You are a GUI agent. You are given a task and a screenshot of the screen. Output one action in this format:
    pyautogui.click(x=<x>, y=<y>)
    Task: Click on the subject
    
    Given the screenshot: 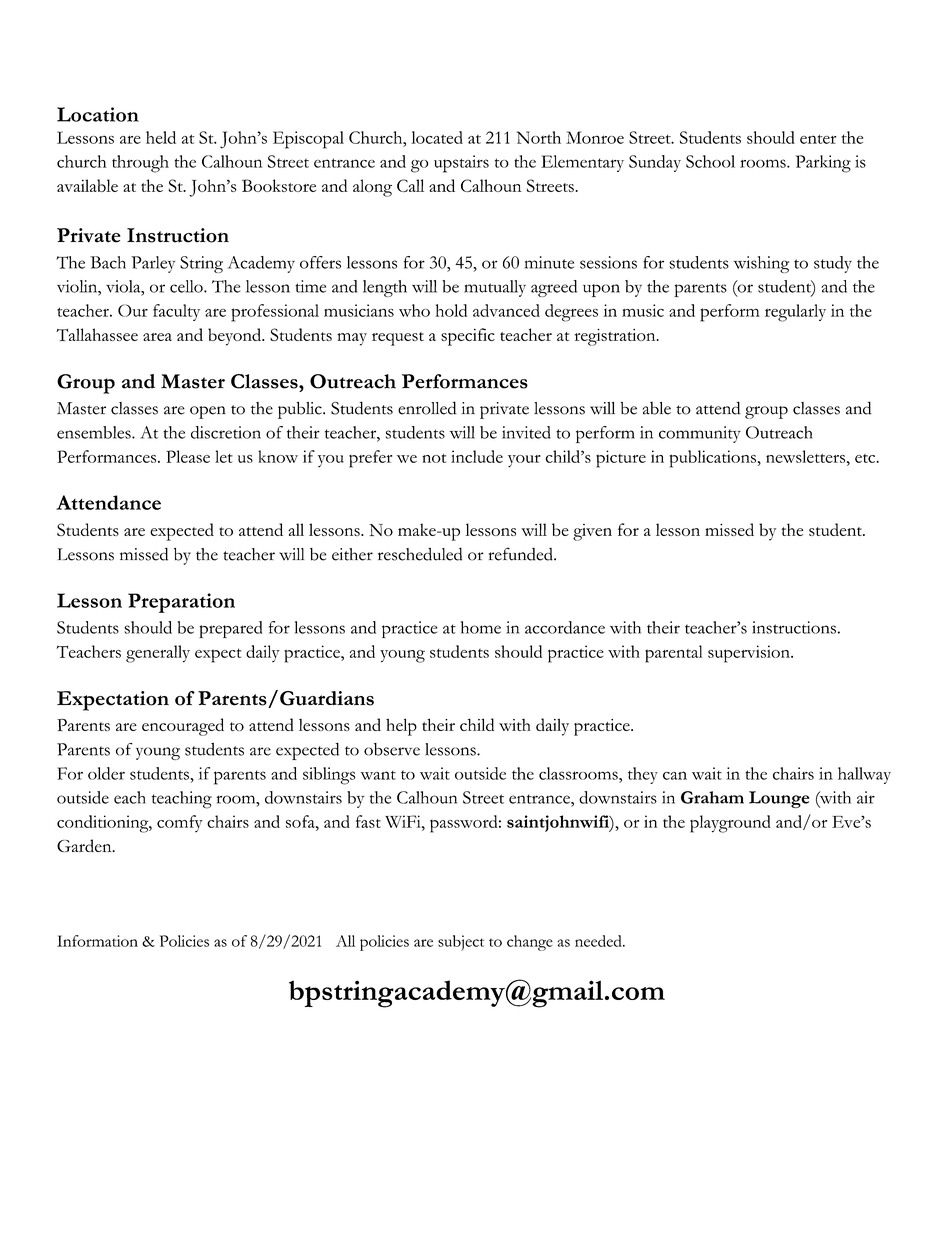 What is the action you would take?
    pyautogui.click(x=461, y=943)
